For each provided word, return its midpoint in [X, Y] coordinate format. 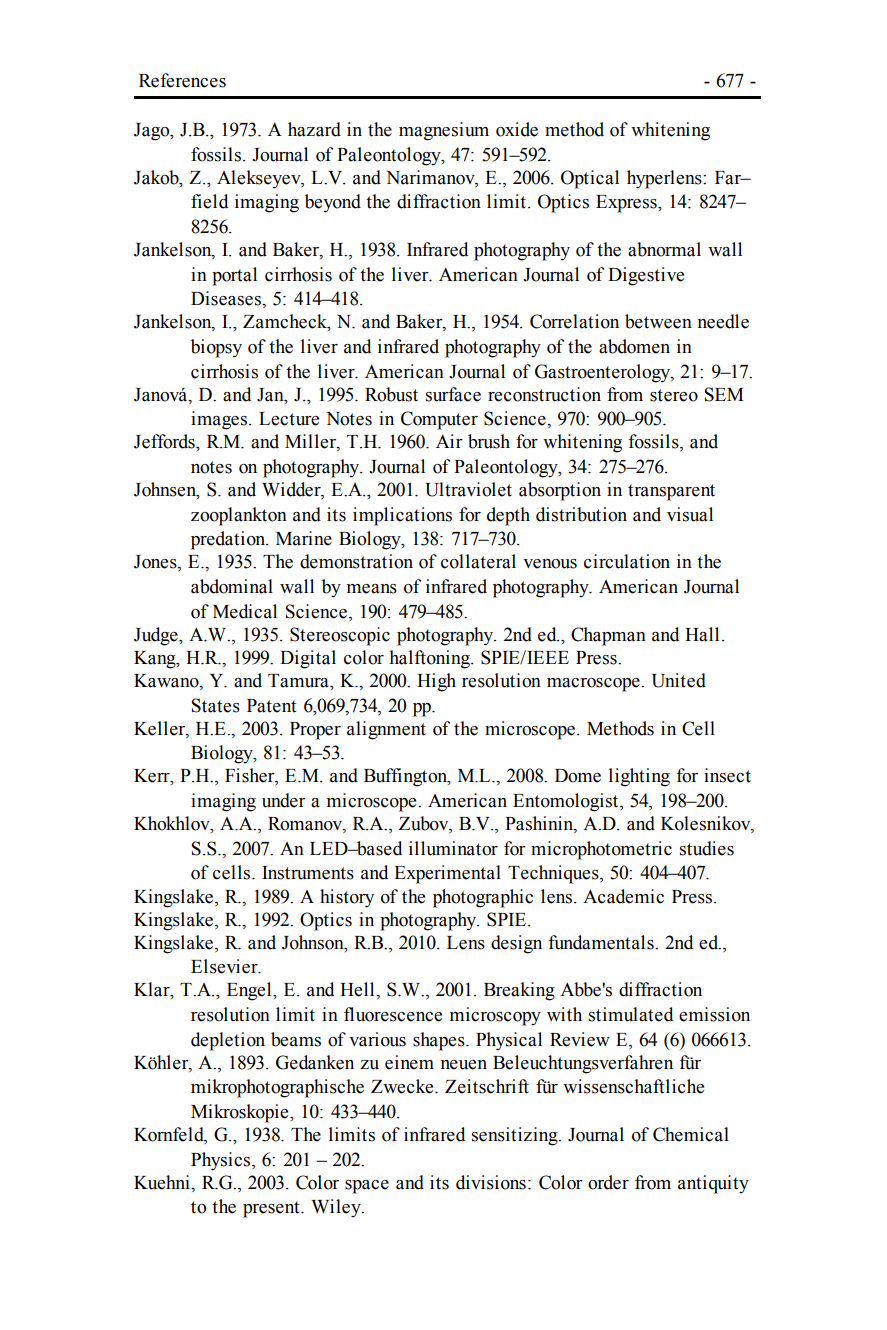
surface [453, 394]
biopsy [216, 348]
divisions [491, 1182]
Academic [623, 896]
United [679, 680]
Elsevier [225, 966]
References [182, 80]
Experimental [447, 874]
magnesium [444, 131]
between [658, 321]
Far [729, 178]
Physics [222, 1161]
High [436, 682]
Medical [245, 611]
